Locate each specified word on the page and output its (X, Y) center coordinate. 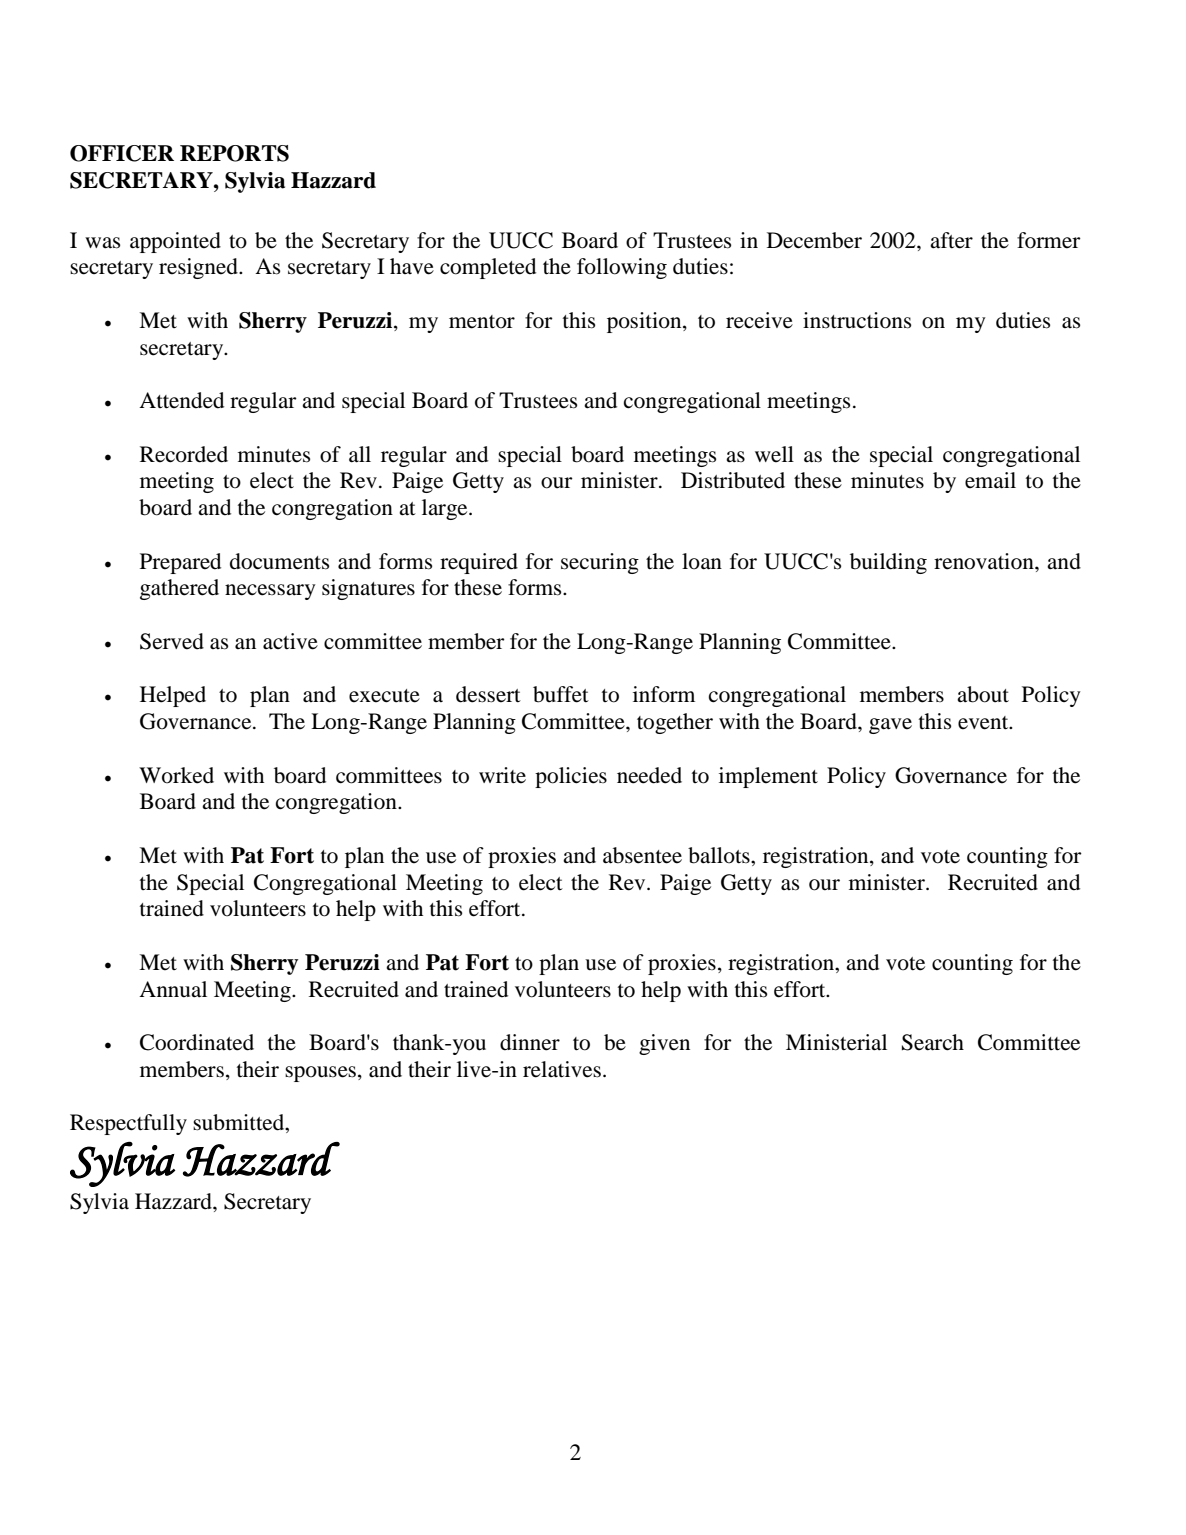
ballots (720, 855)
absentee (642, 855)
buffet (561, 694)
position (645, 322)
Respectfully (128, 1124)
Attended (181, 400)
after (951, 240)
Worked (176, 775)
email (990, 480)
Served (172, 641)
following (622, 268)
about (983, 694)
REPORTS (234, 153)
